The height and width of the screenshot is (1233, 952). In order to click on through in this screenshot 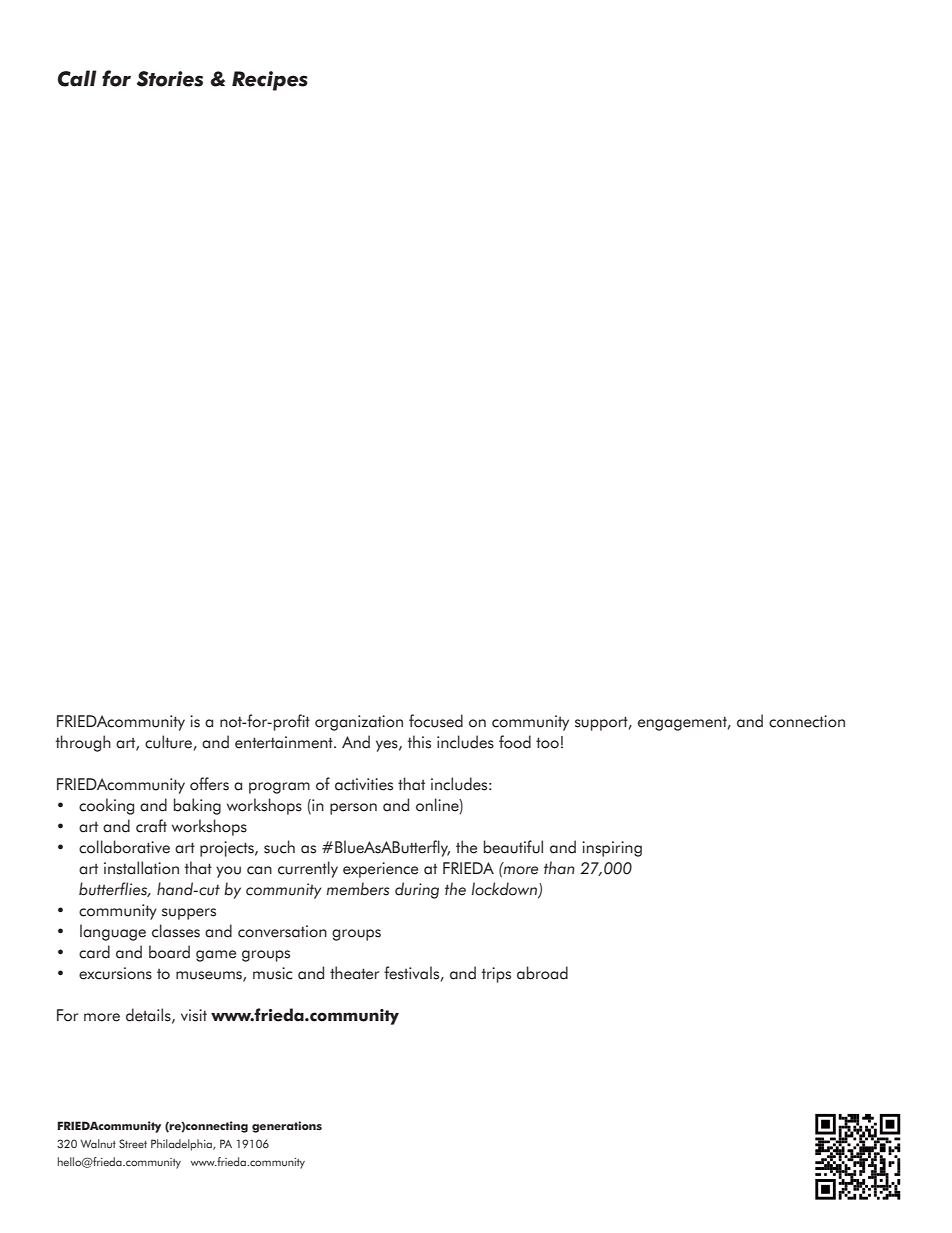, I will do `click(83, 743)`.
